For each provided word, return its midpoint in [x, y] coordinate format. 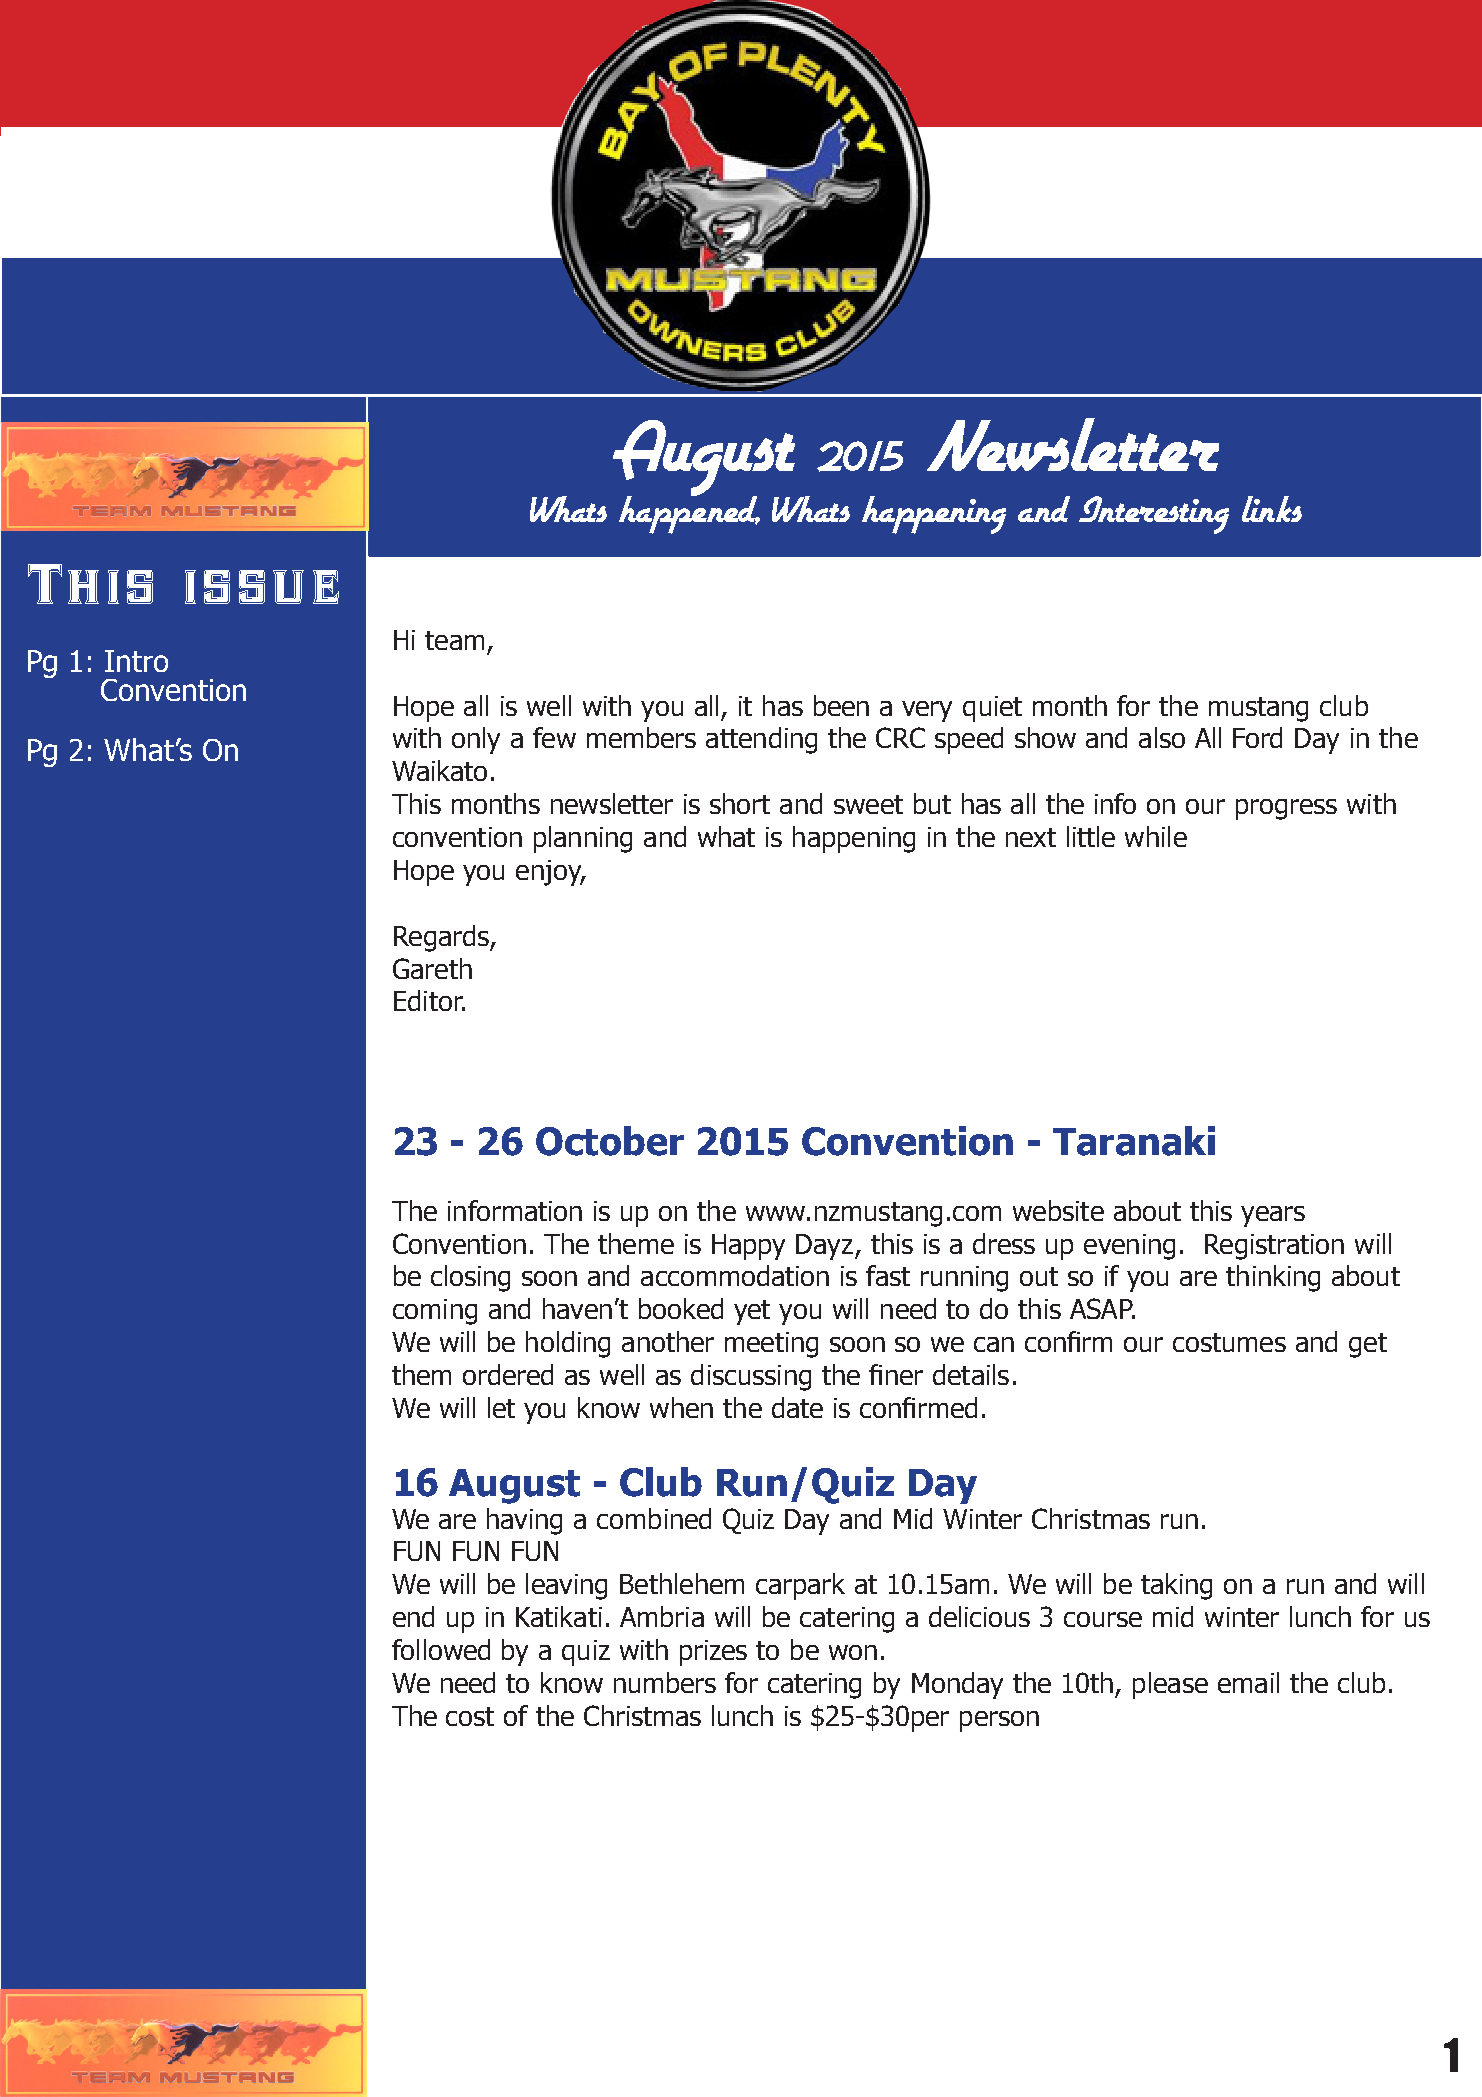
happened [689, 514]
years [1273, 1216]
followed [441, 1649]
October [610, 1141]
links [1272, 509]
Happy [748, 1247]
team [454, 640]
